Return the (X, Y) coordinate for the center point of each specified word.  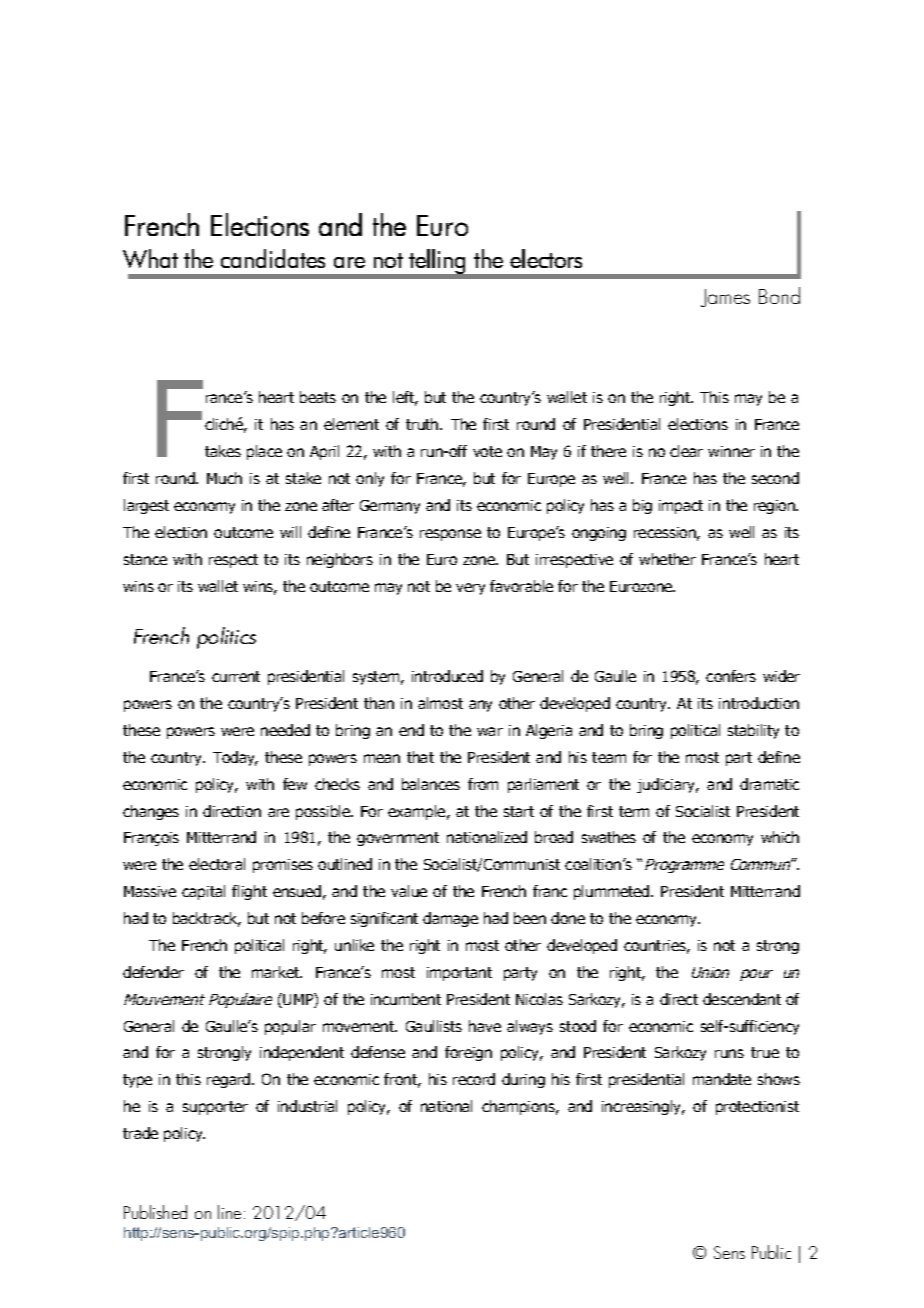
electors (546, 258)
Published (155, 1212)
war (490, 731)
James (725, 298)
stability (753, 731)
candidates (273, 258)
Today (235, 758)
